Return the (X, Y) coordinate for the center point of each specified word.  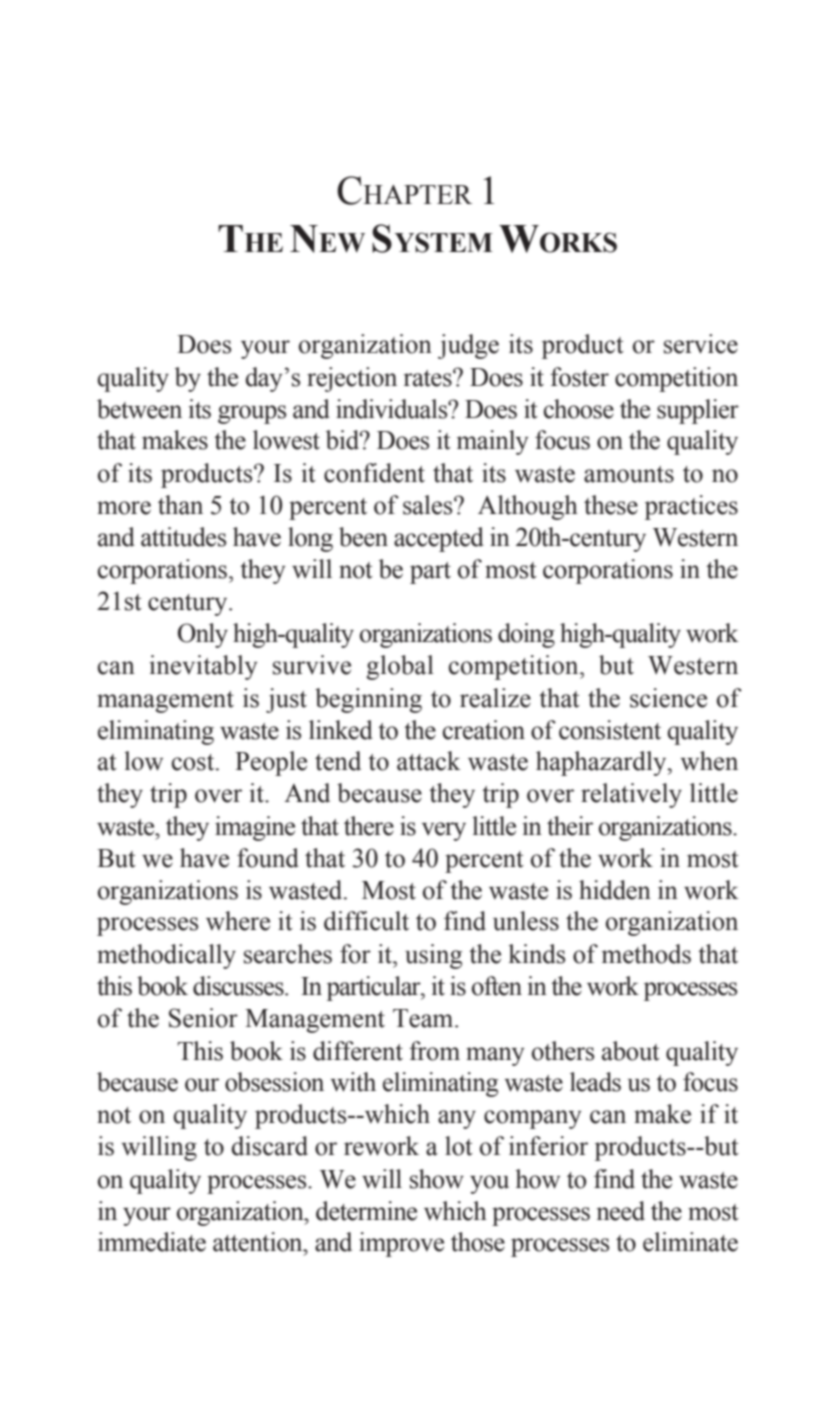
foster (579, 377)
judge (468, 346)
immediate (152, 1242)
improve (401, 1244)
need (621, 1211)
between (139, 409)
